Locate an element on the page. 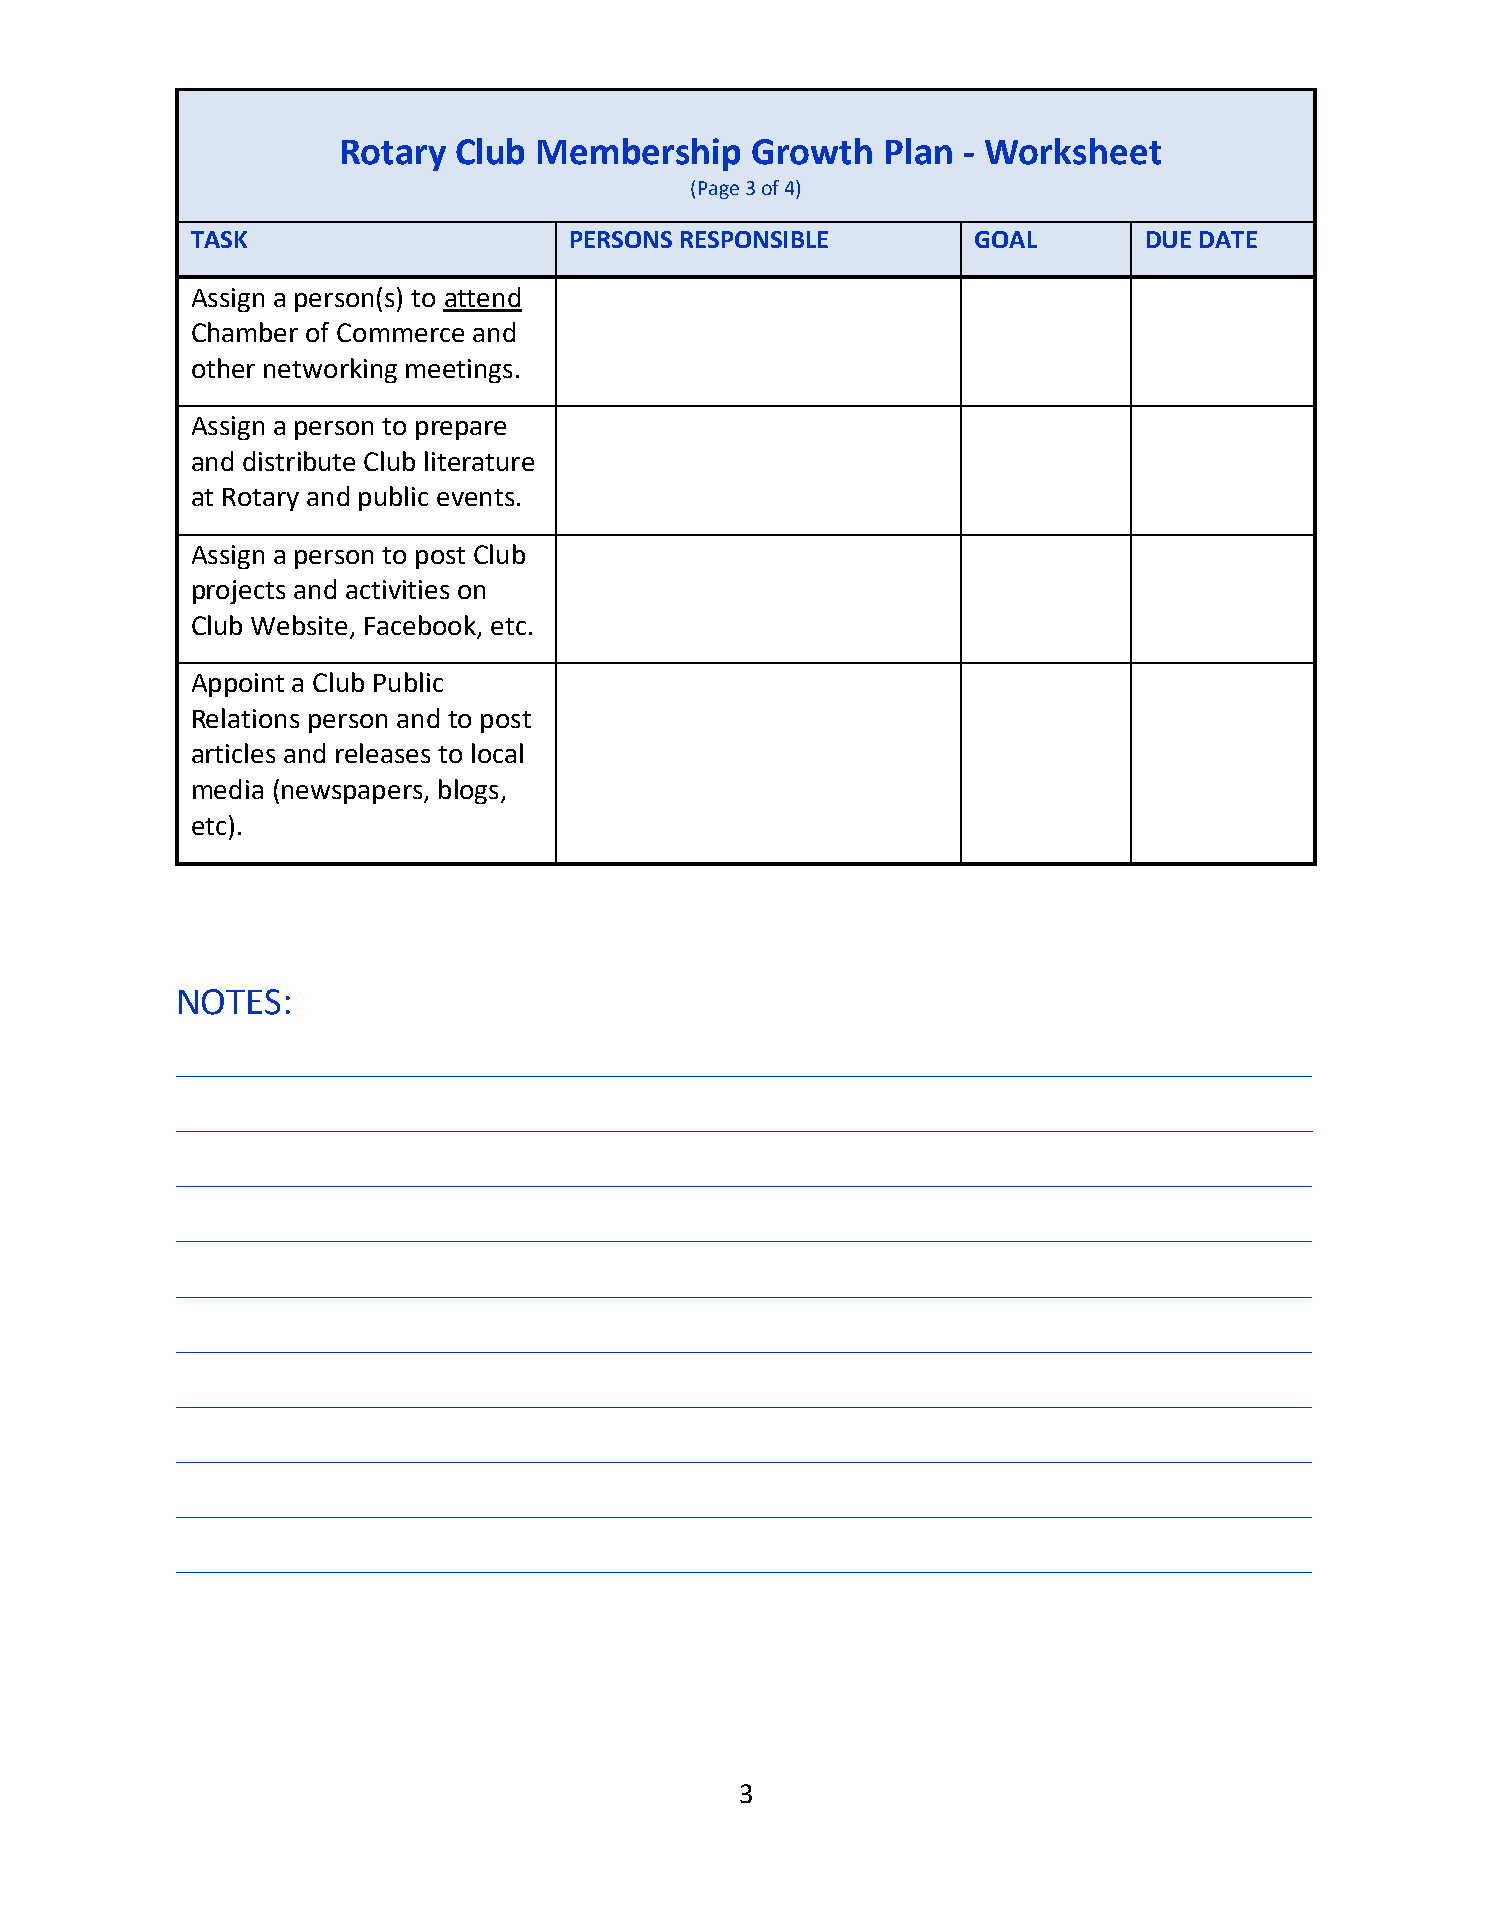  Worksheet is located at coordinates (1073, 151).
